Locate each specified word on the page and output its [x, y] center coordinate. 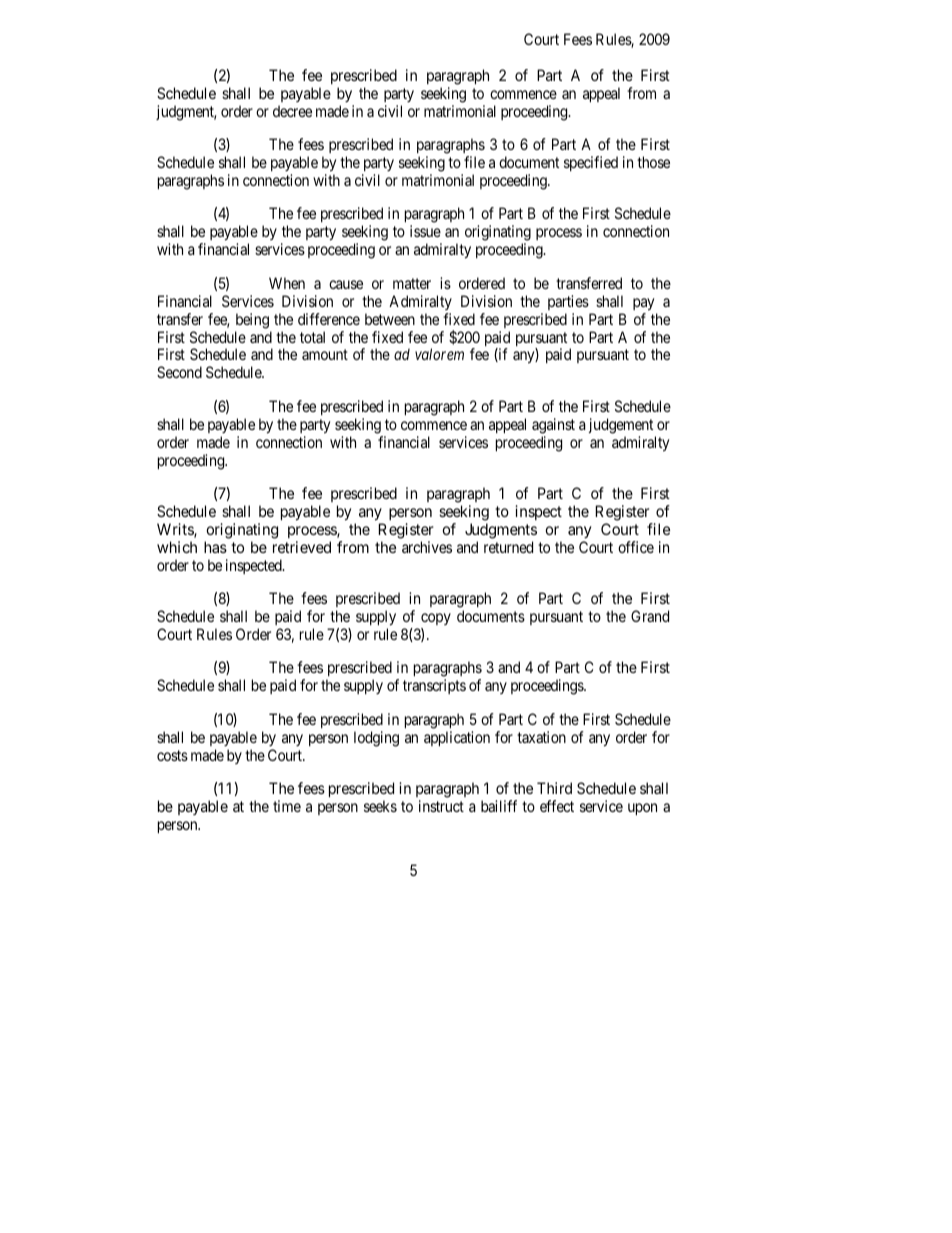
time [287, 806]
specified [591, 163]
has [215, 547]
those [653, 162]
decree [292, 111]
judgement [621, 426]
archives [427, 547]
